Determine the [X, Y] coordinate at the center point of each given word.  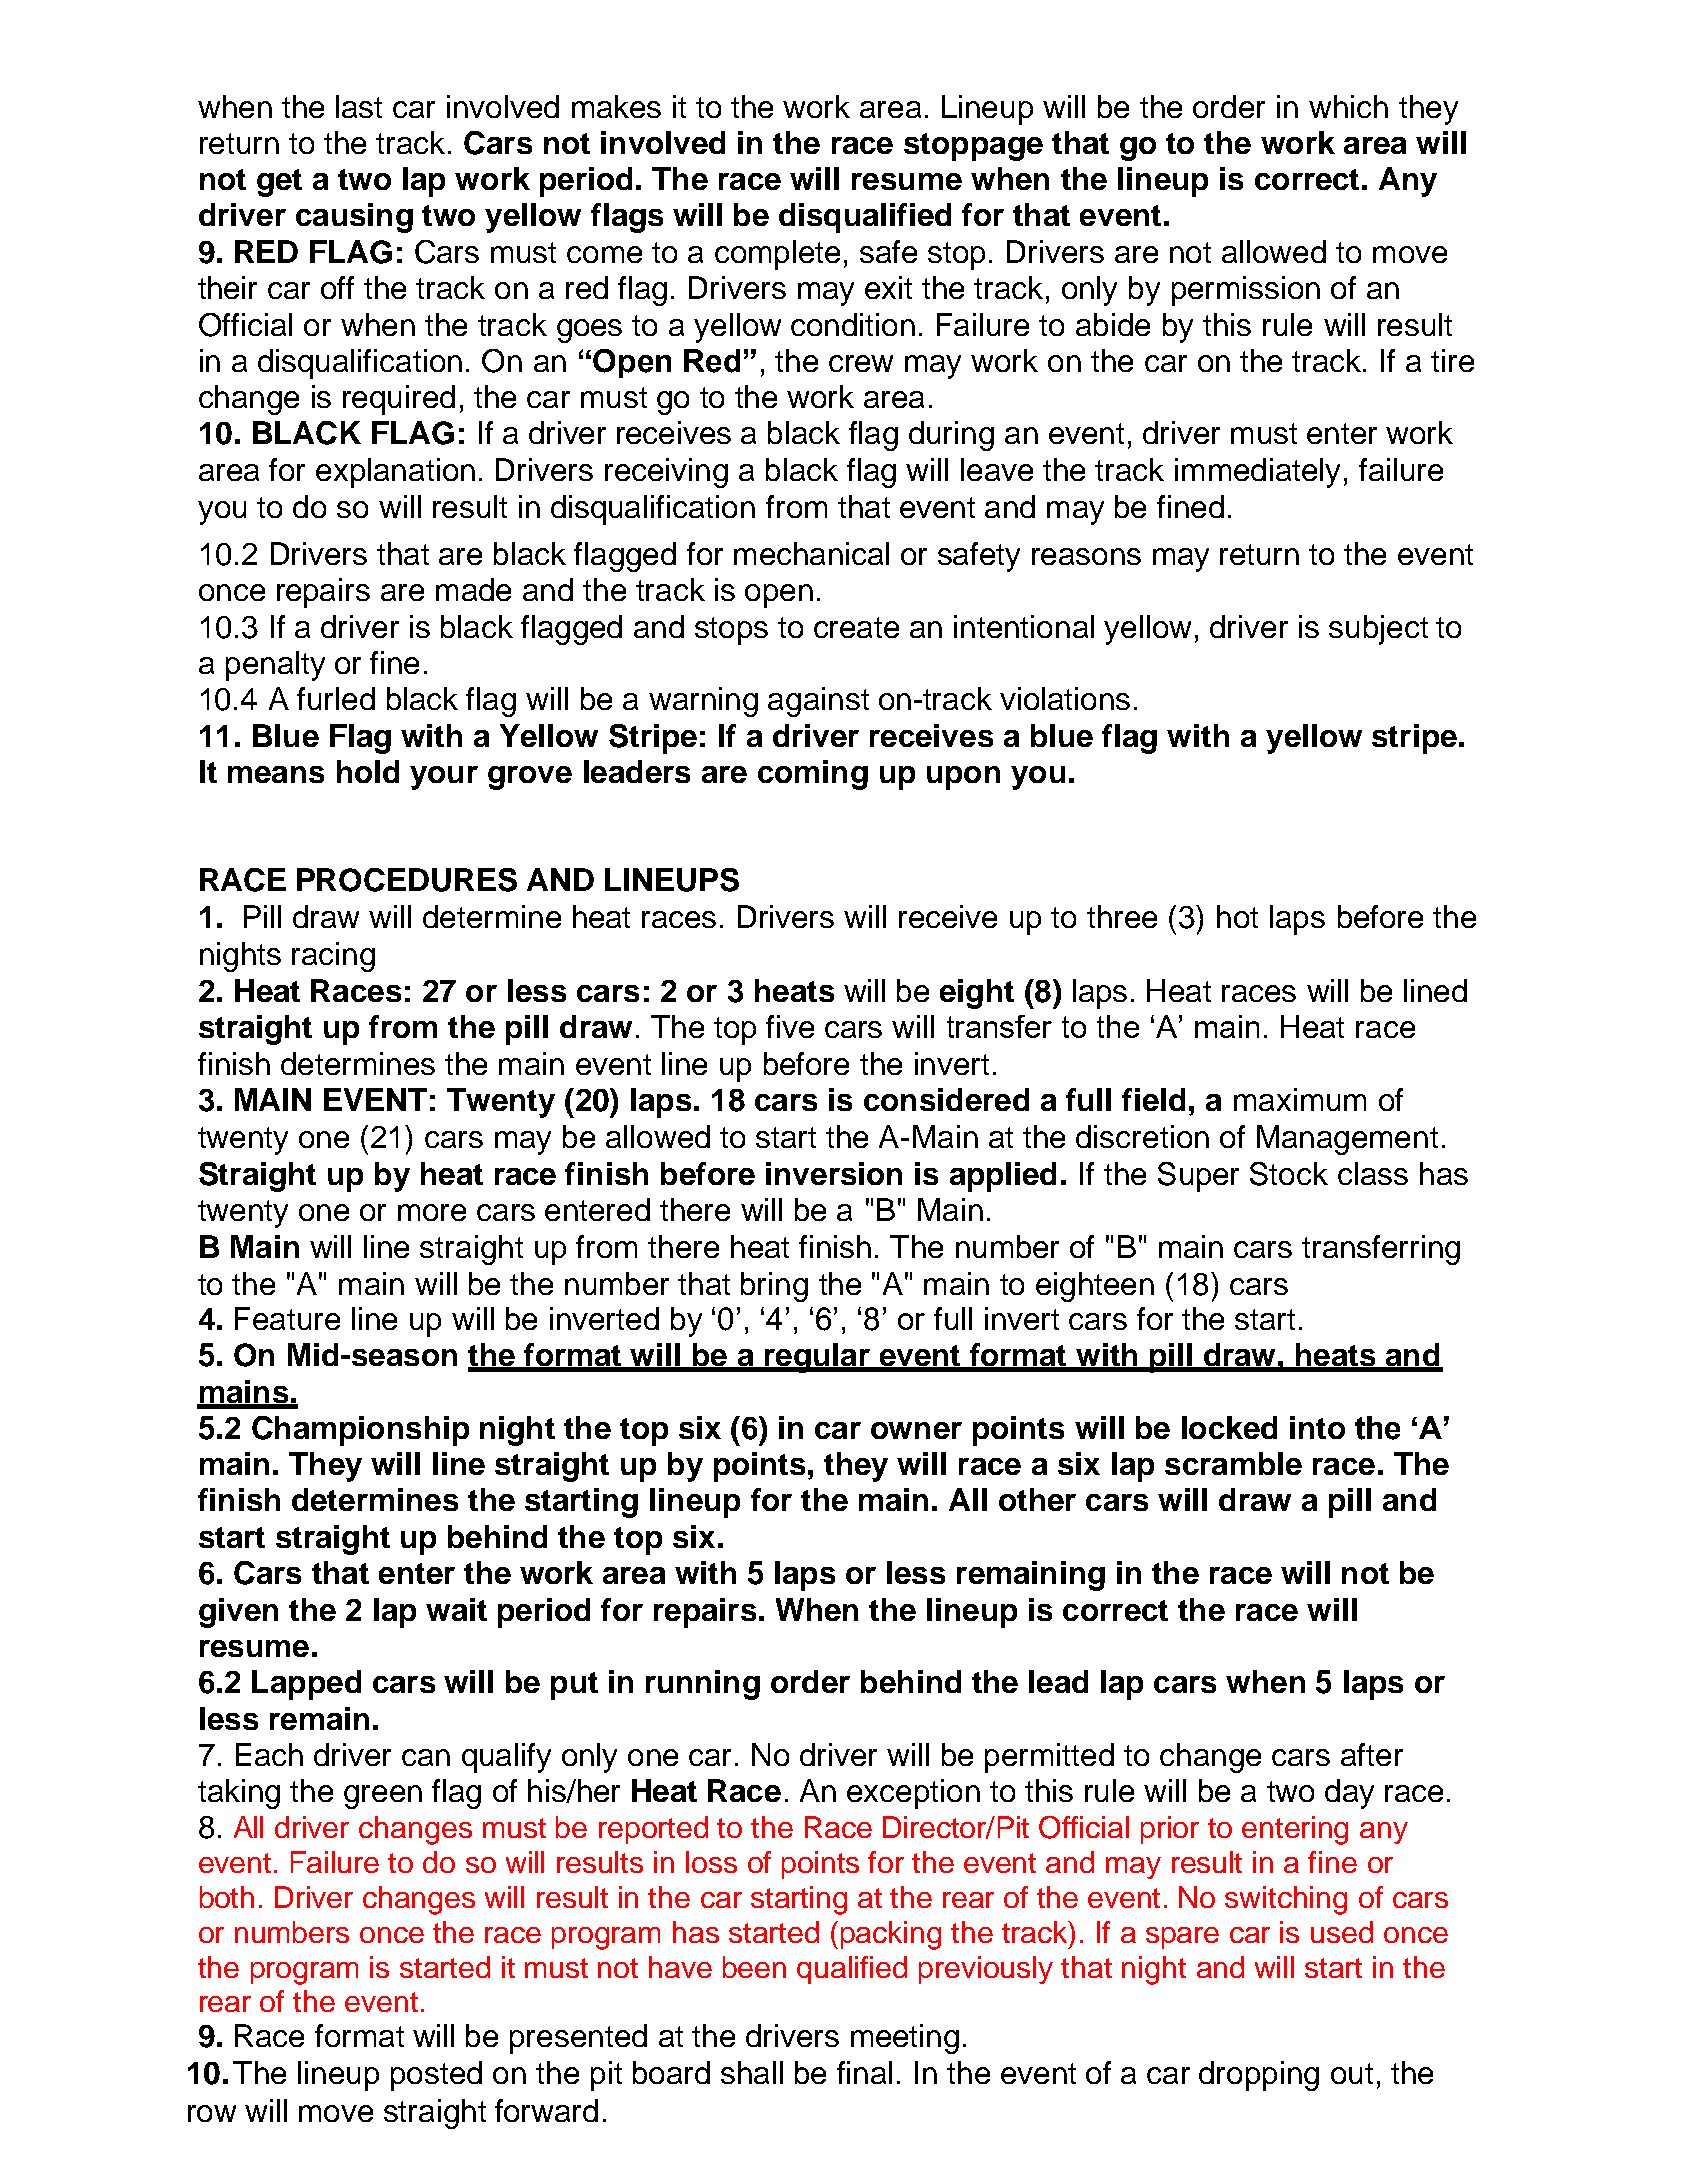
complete [777, 255]
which [1348, 106]
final [864, 2072]
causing [354, 218]
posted [436, 2076]
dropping [1259, 2076]
